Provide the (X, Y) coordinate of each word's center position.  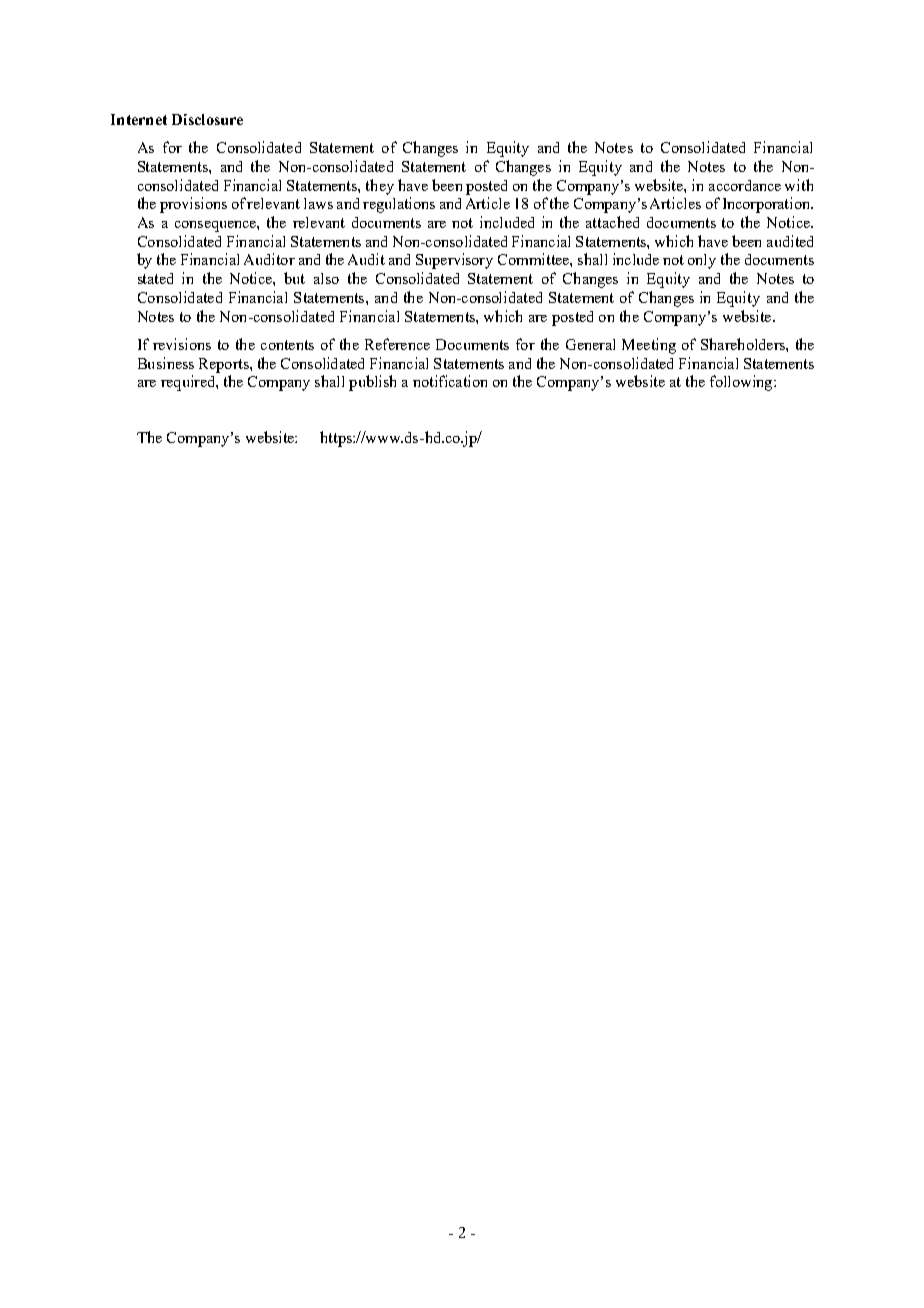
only (702, 261)
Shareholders (744, 344)
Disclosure (207, 119)
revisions (182, 344)
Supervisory (454, 261)
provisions (193, 205)
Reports (225, 365)
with (799, 185)
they (380, 187)
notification (450, 381)
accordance (745, 185)
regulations (399, 205)
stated (155, 278)
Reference (397, 344)
